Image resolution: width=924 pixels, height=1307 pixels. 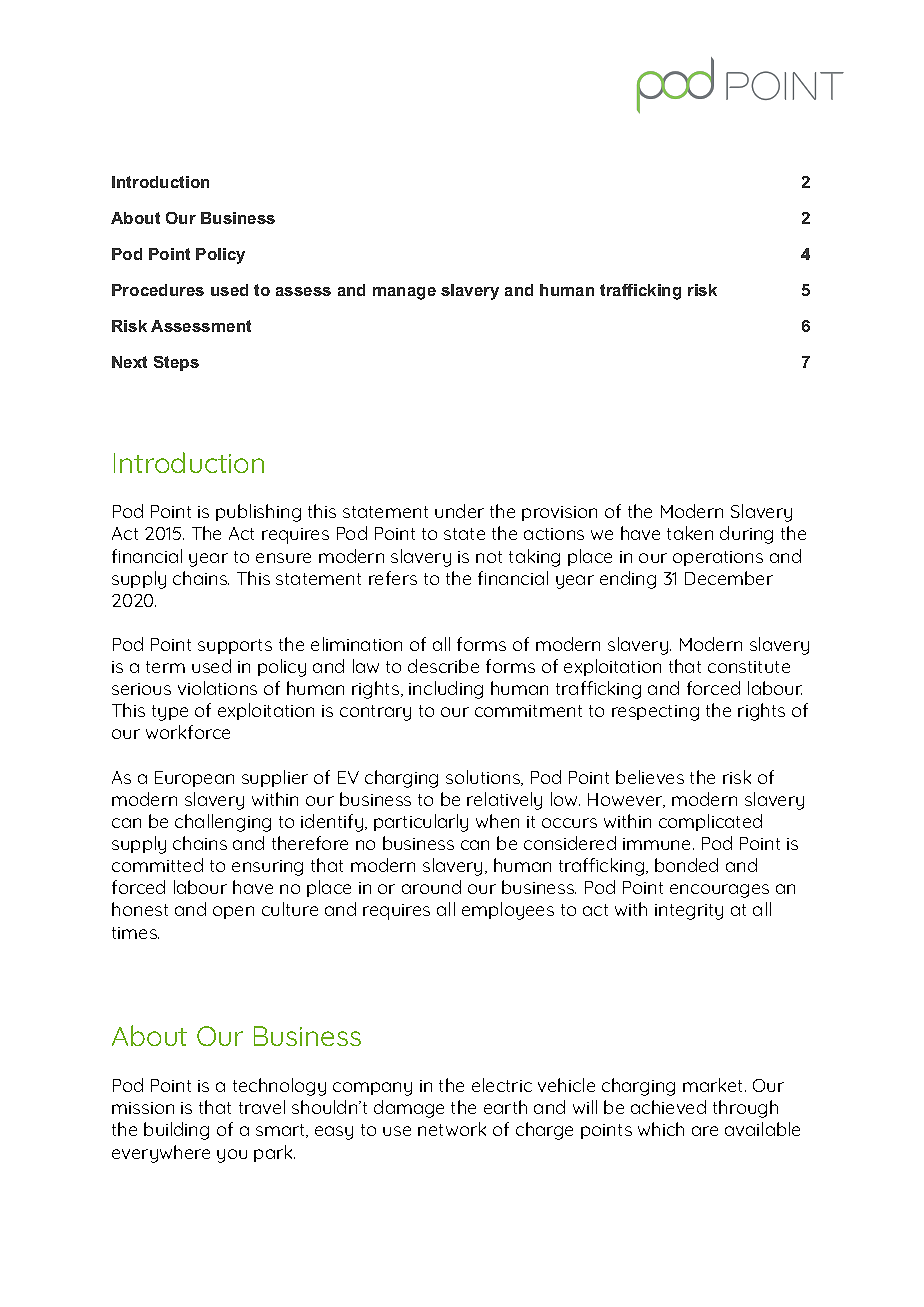 What do you see at coordinates (559, 513) in the document?
I see `provision` at bounding box center [559, 513].
